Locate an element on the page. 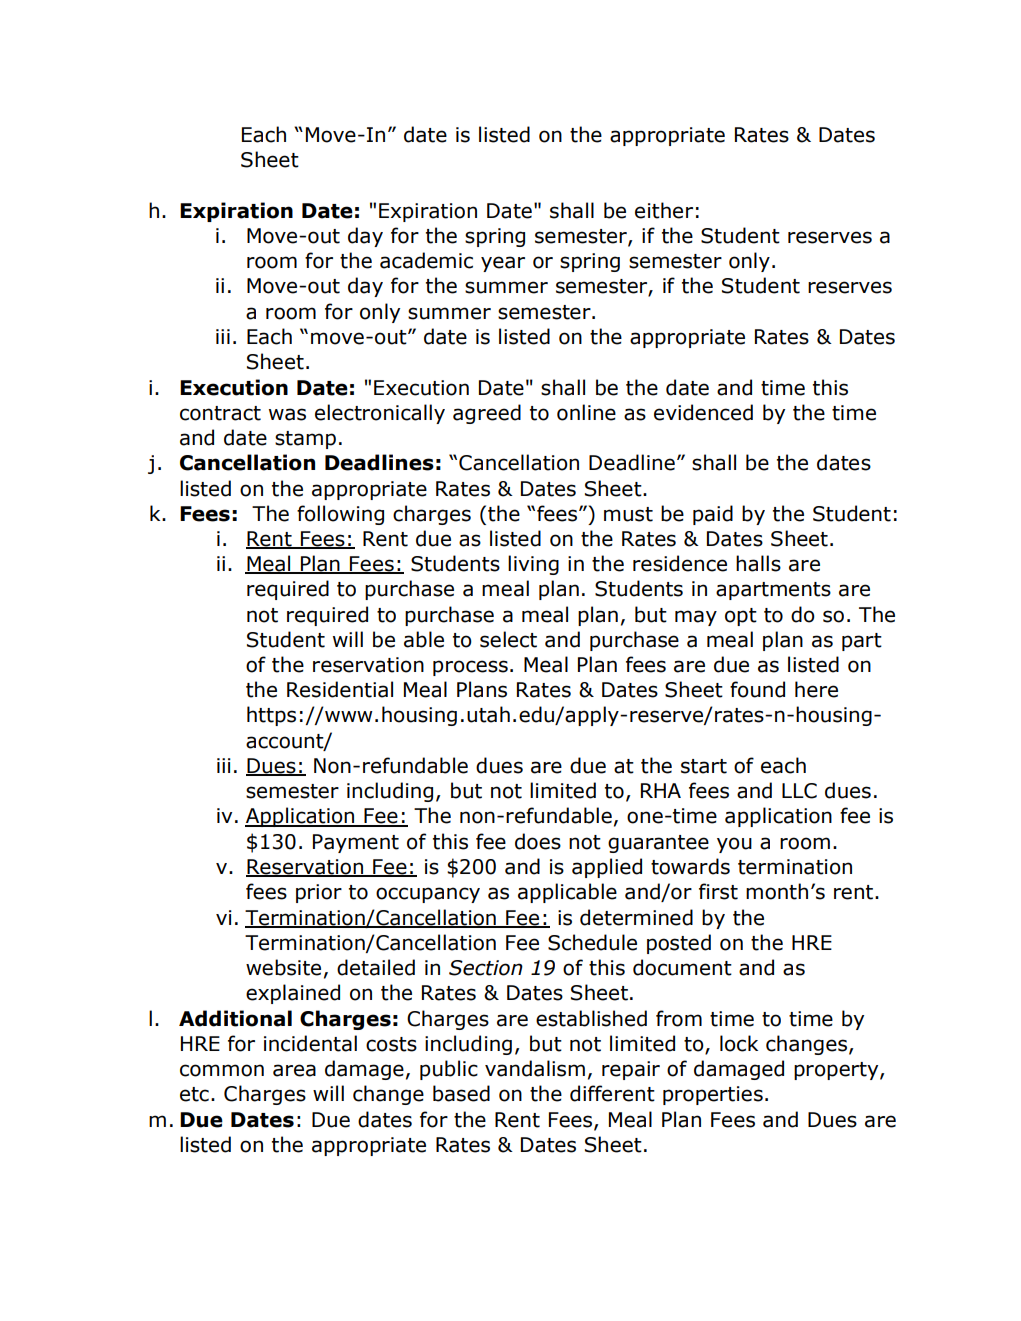 Image resolution: width=1021 pixels, height=1321 pixels. year is located at coordinates (503, 264).
